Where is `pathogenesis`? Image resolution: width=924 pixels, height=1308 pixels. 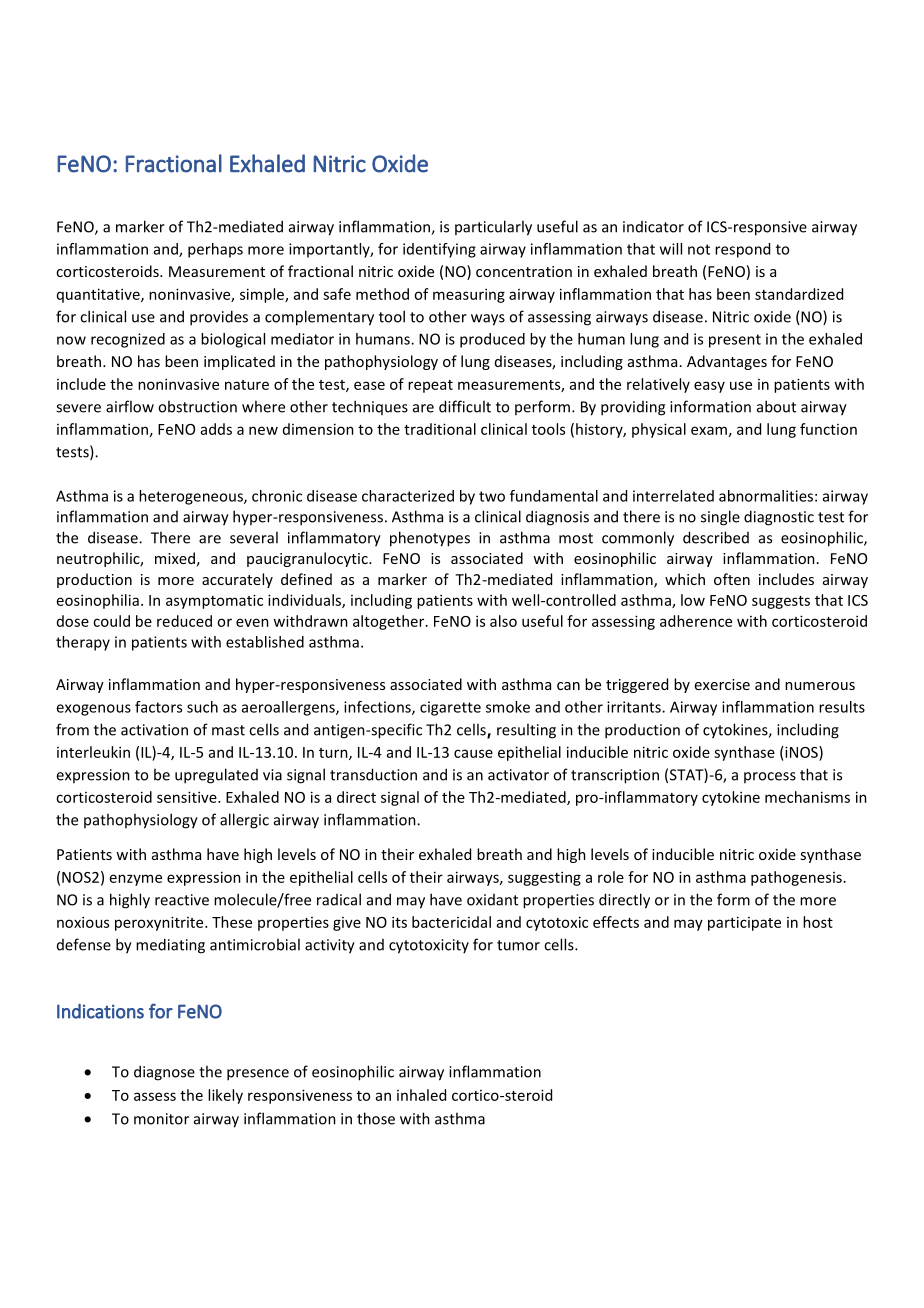
pathogenesis is located at coordinates (796, 878).
